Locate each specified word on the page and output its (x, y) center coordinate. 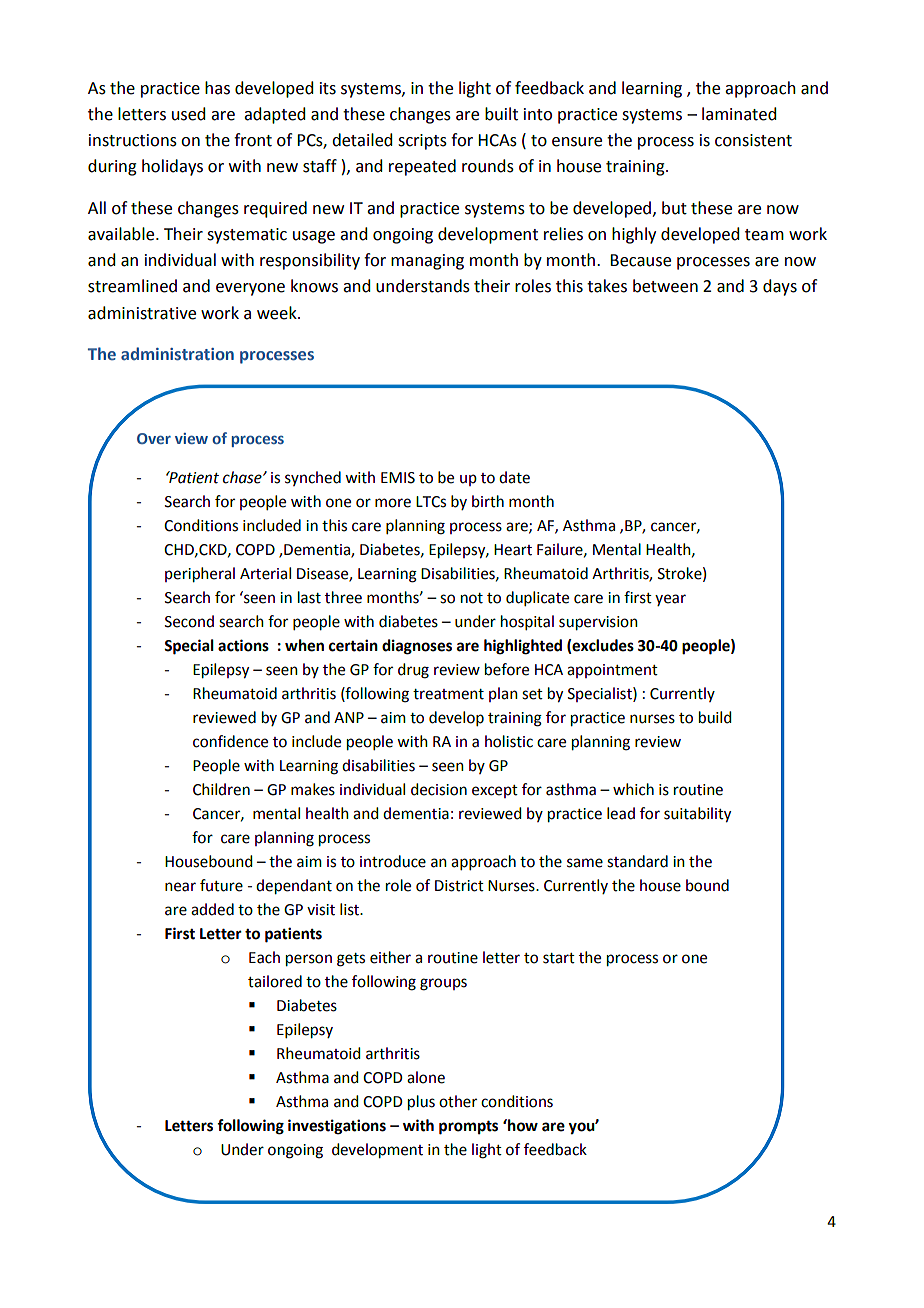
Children (221, 789)
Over (154, 438)
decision (439, 789)
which (633, 789)
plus (421, 1103)
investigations (337, 1127)
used (188, 114)
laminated (739, 114)
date (514, 477)
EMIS (398, 478)
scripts (422, 142)
